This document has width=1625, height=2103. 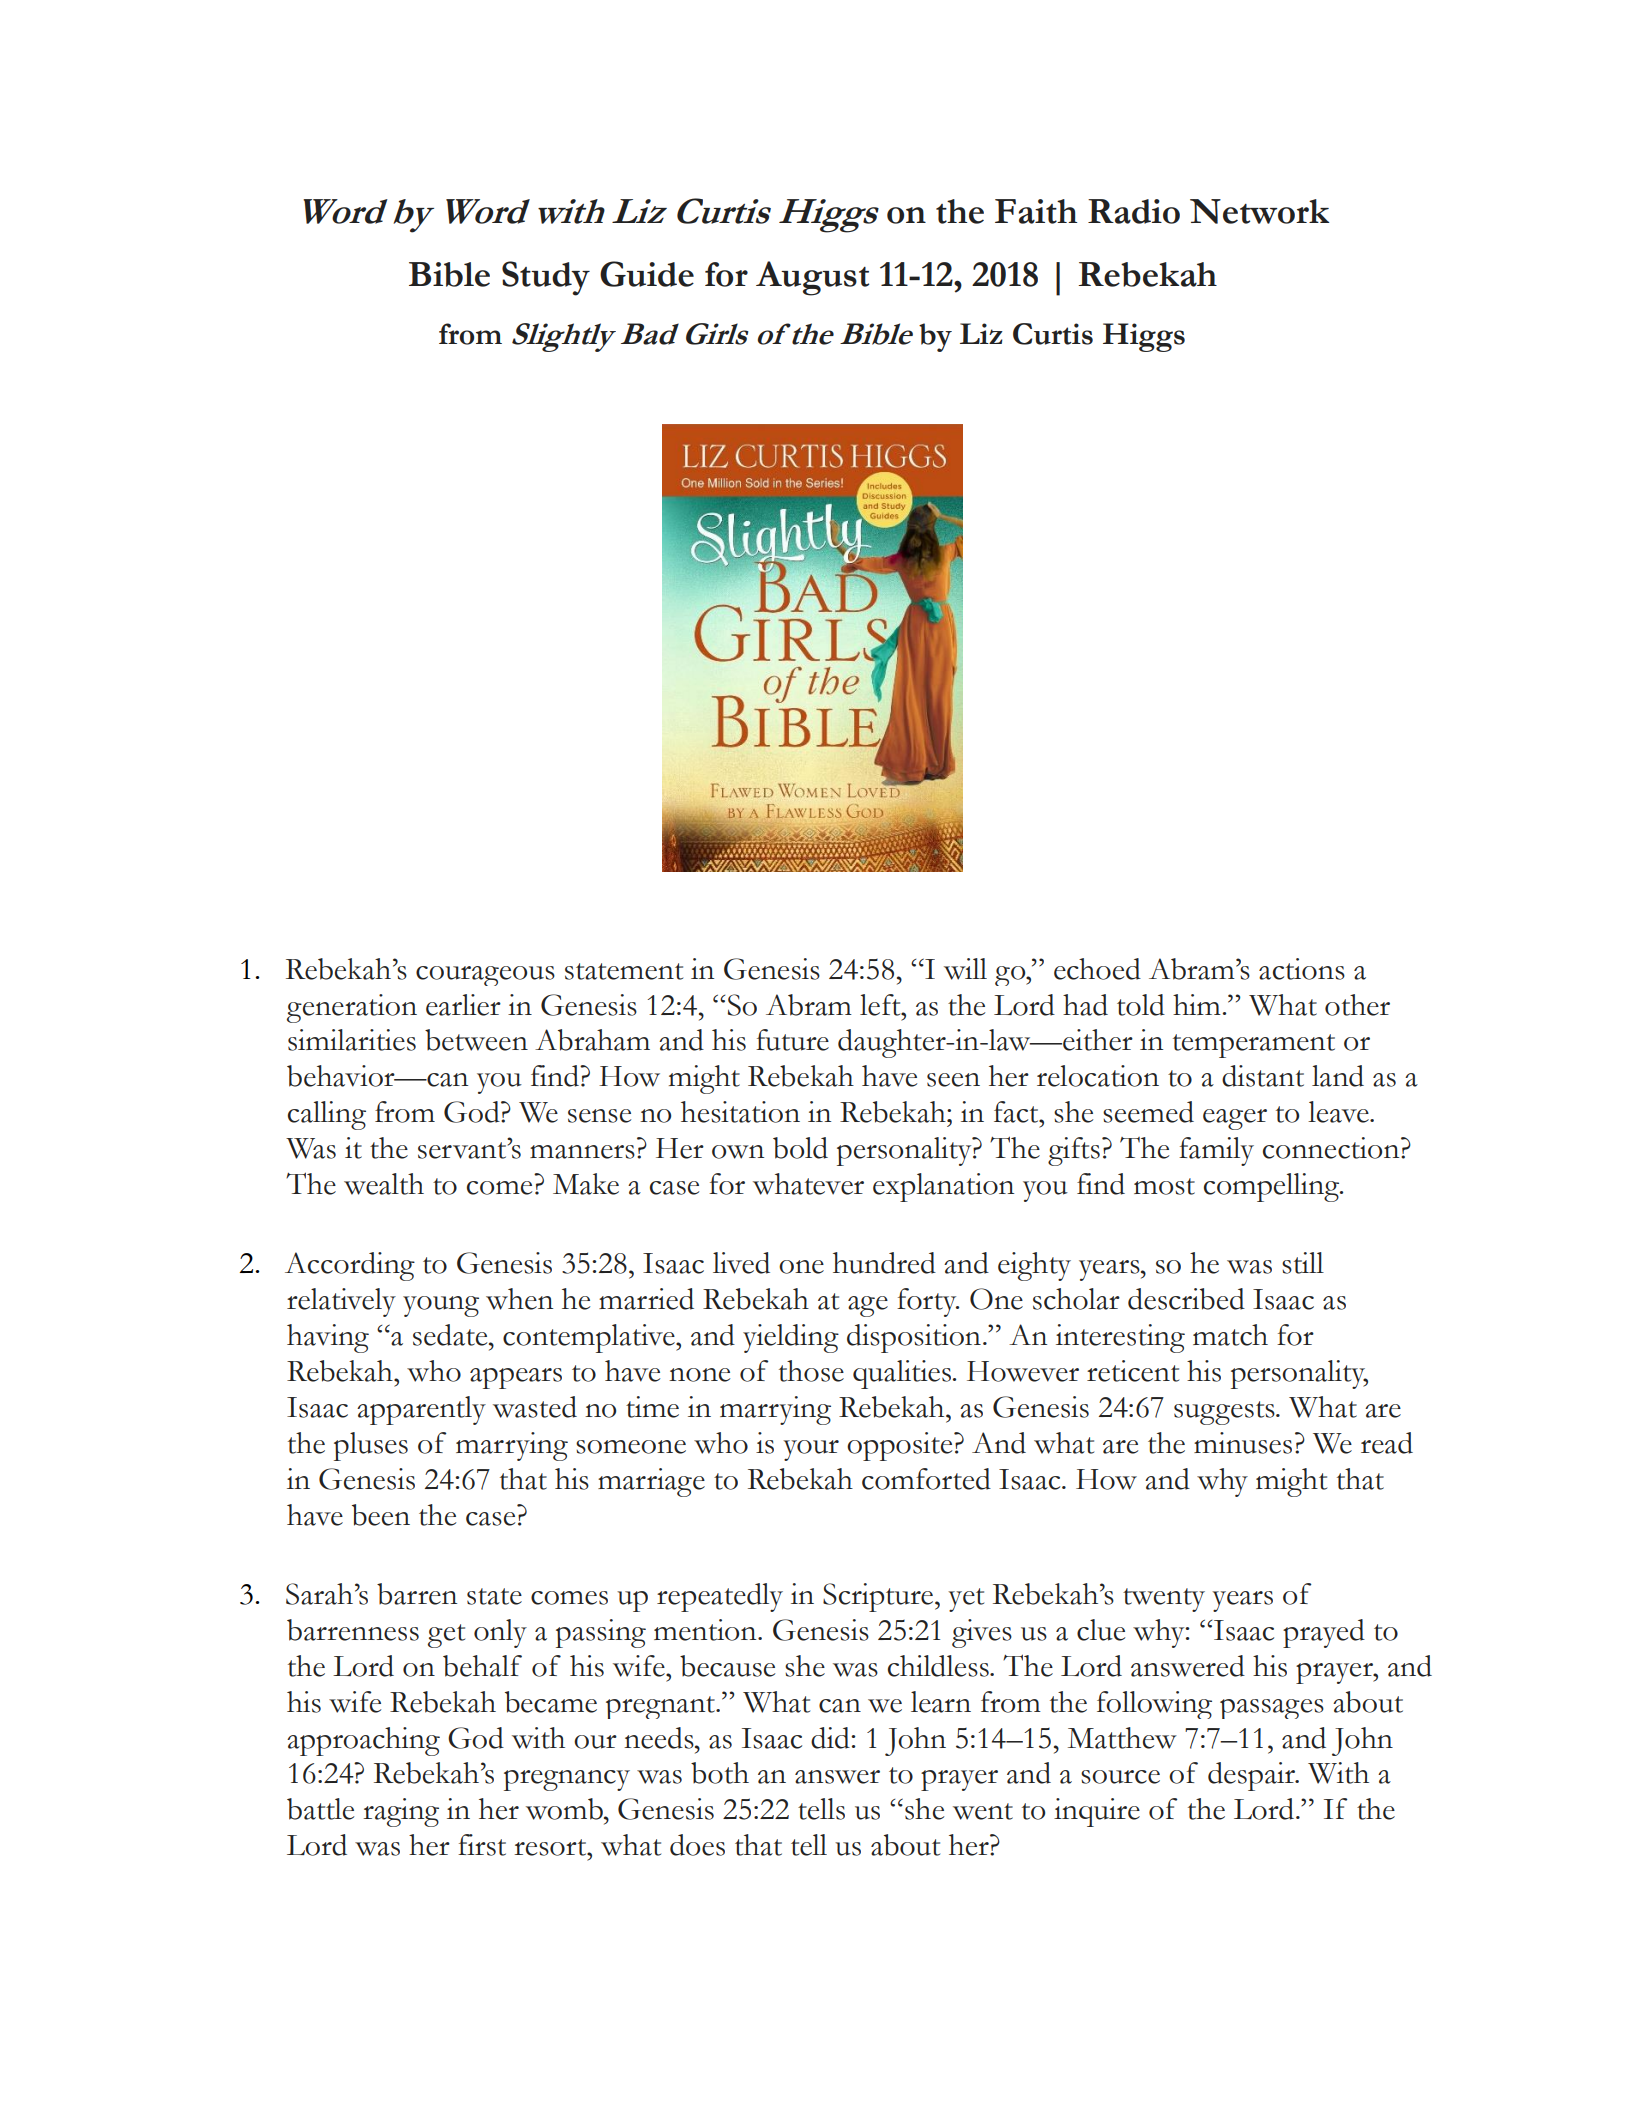 What do you see at coordinates (1259, 211) in the document?
I see `Network` at bounding box center [1259, 211].
